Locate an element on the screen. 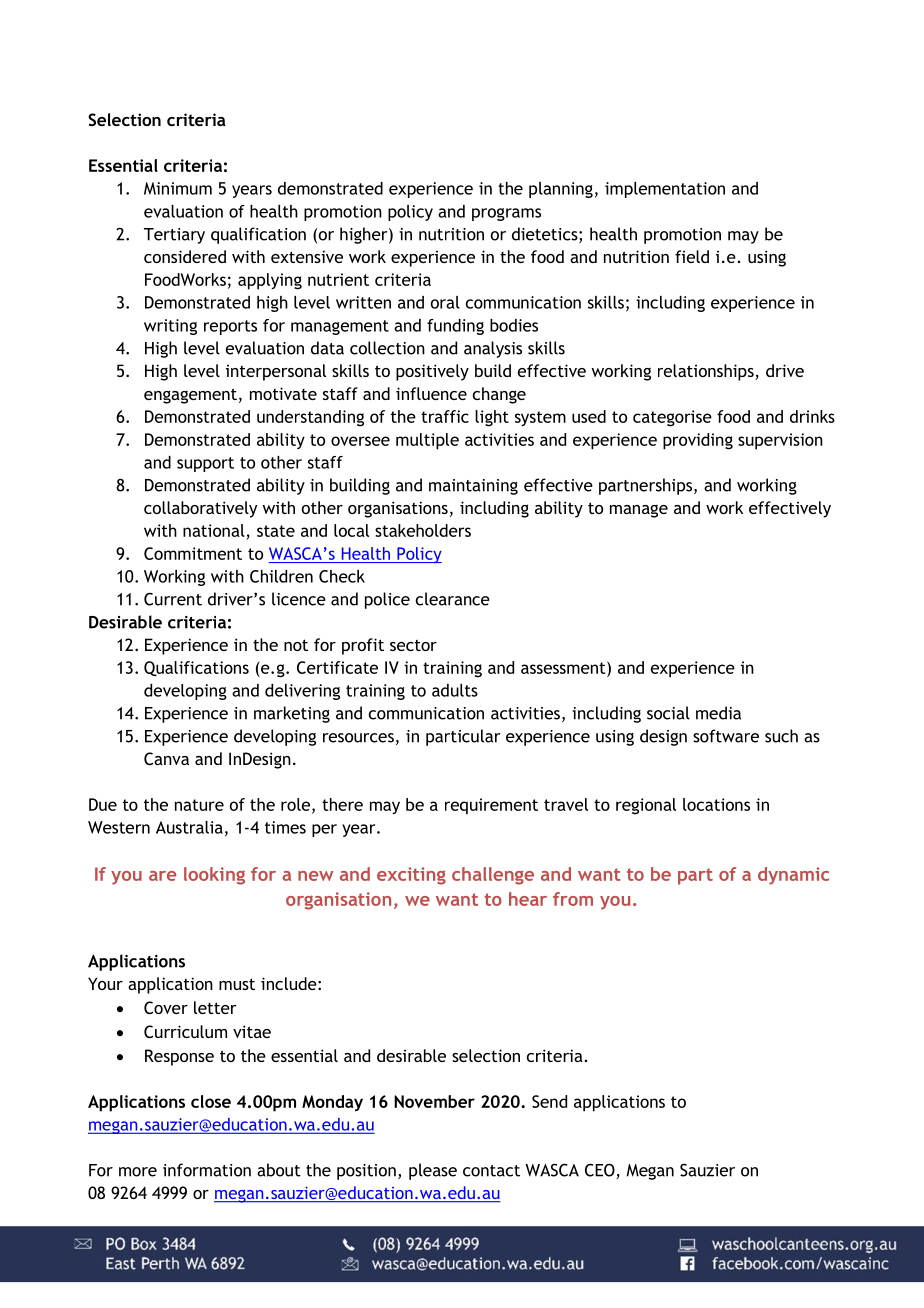 The image size is (924, 1308). programs is located at coordinates (506, 214).
